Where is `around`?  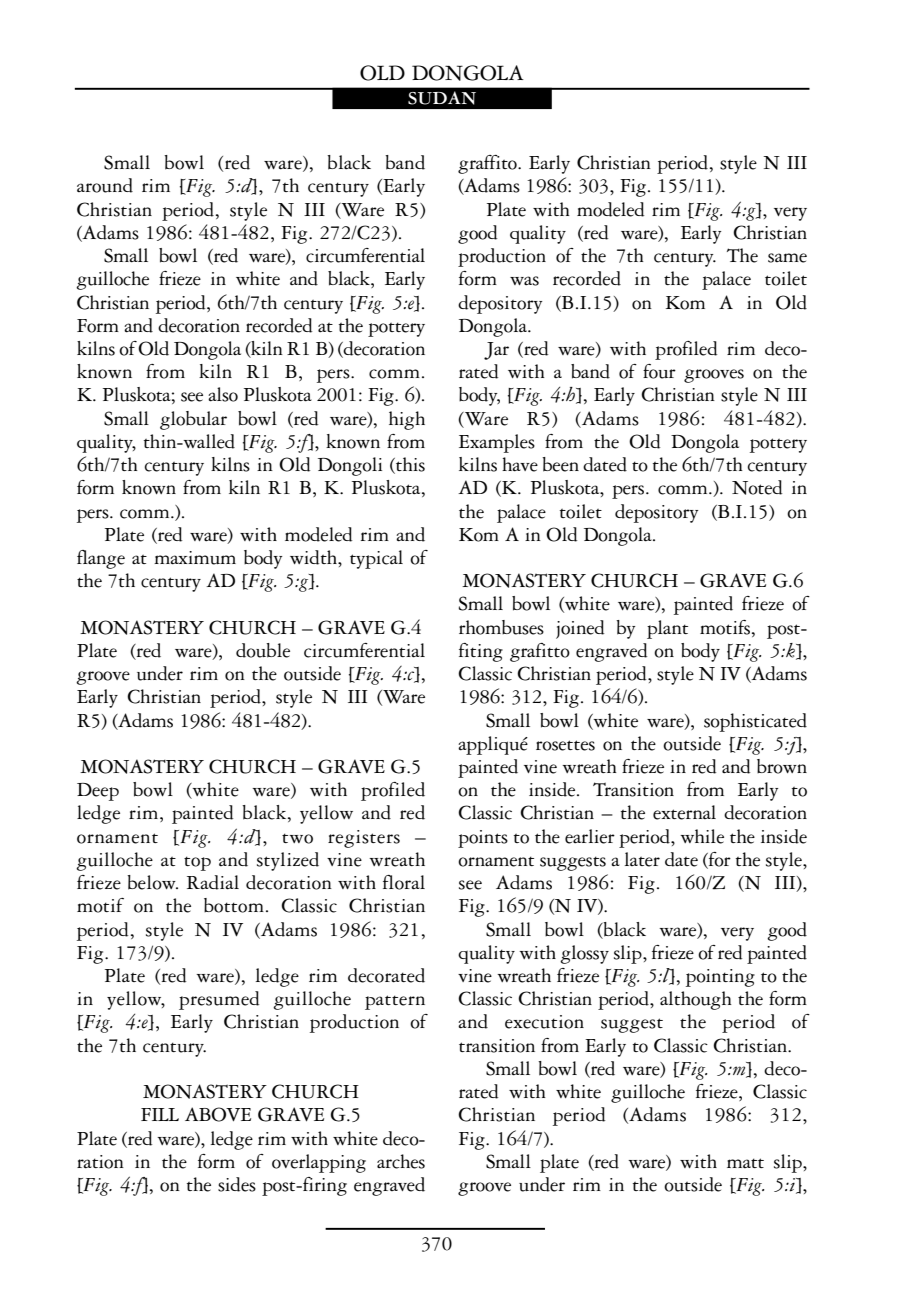
around is located at coordinates (105, 185).
